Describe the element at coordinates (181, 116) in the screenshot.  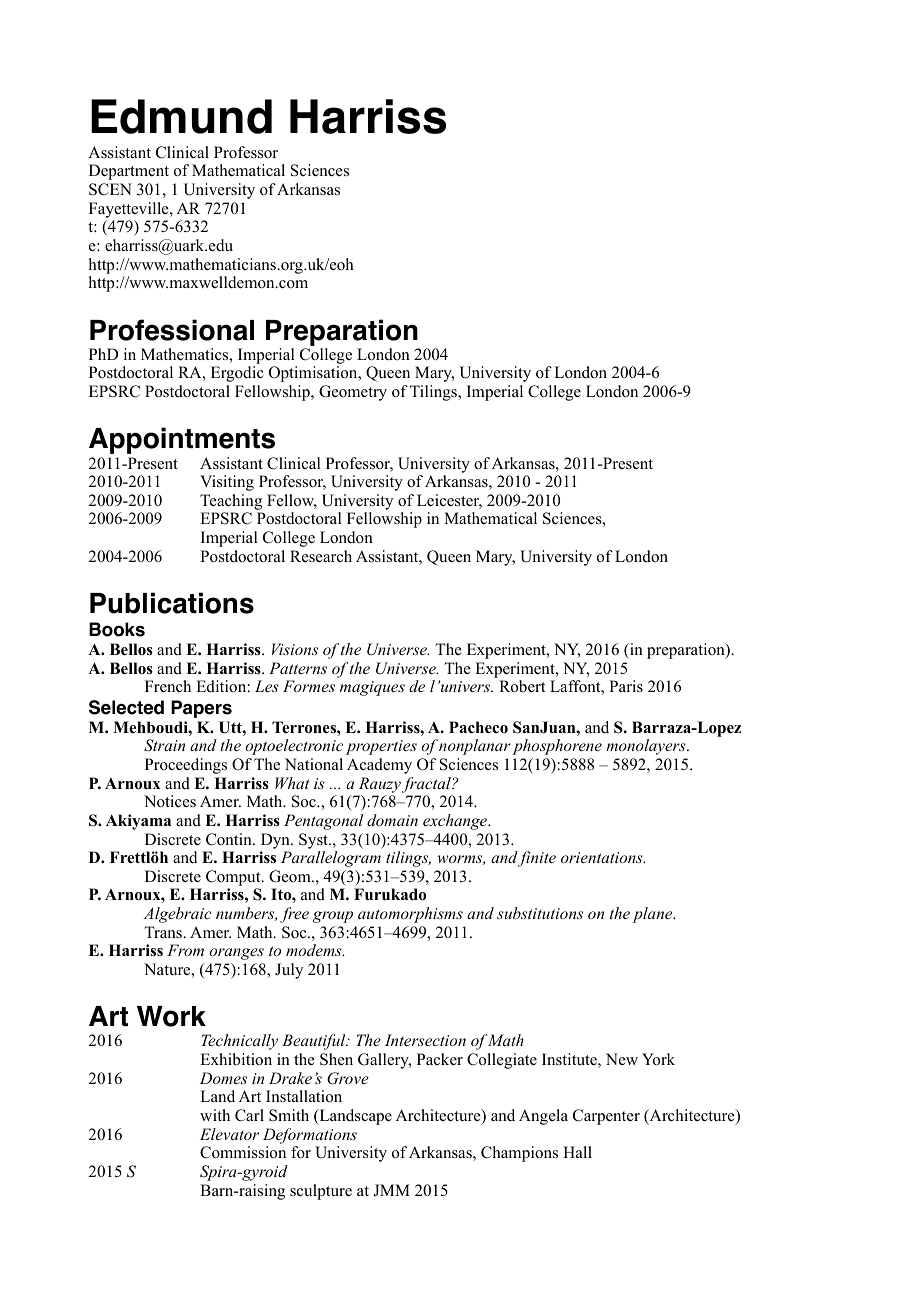
I see `Edmund` at that location.
